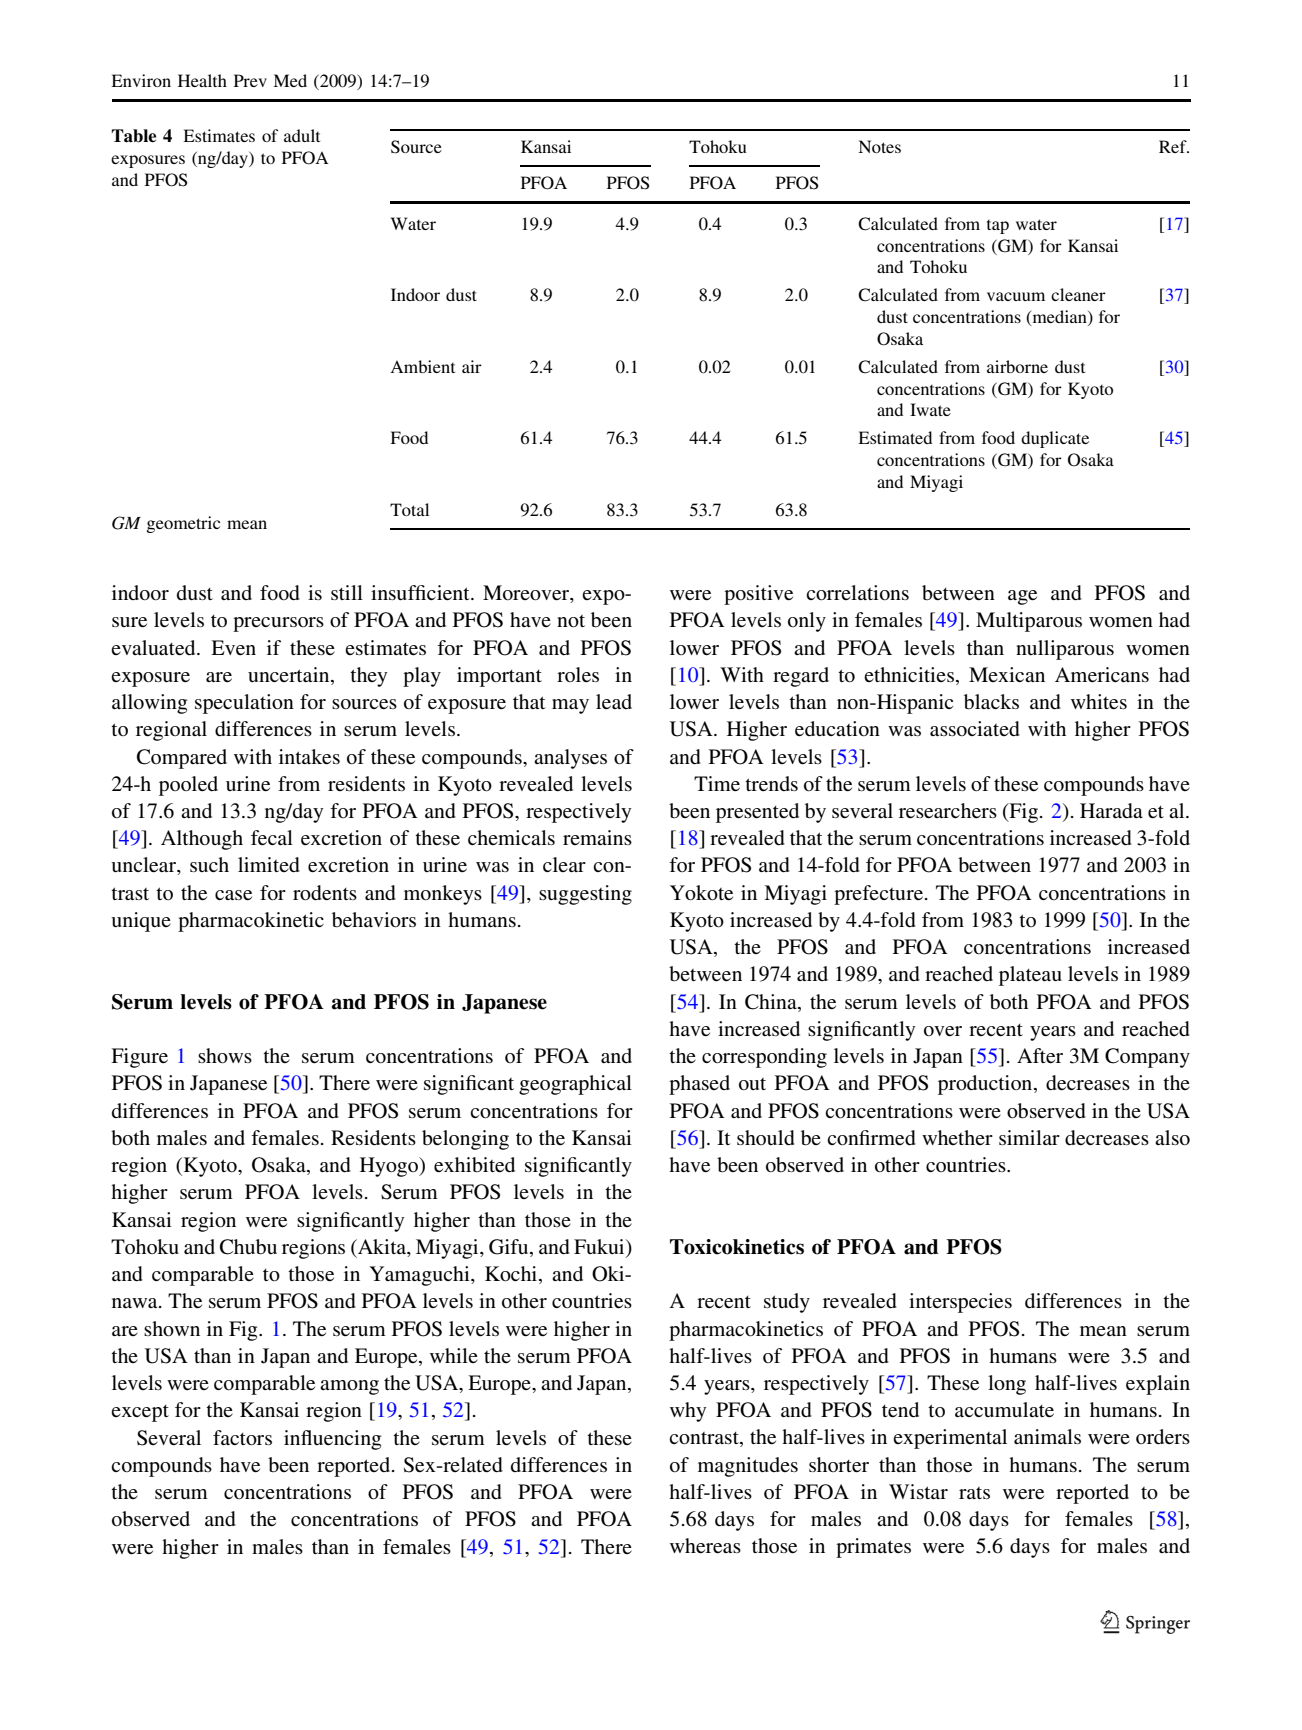  What do you see at coordinates (1111, 811) in the image?
I see `Harada` at bounding box center [1111, 811].
